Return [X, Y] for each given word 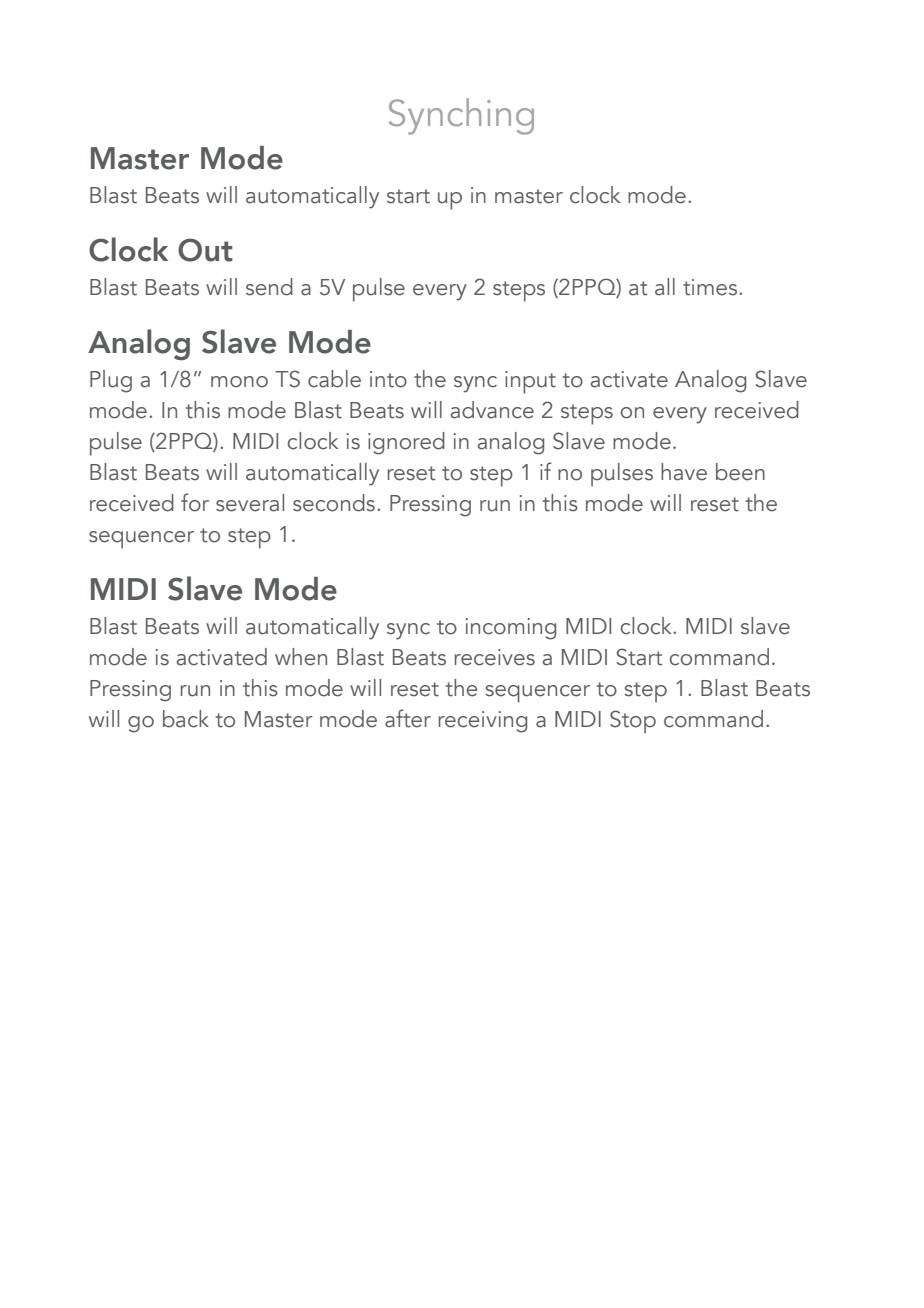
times [711, 287]
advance [492, 410]
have [684, 472]
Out [205, 250]
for [195, 502]
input [530, 382]
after [408, 718]
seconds [334, 503]
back [186, 719]
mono [239, 382]
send [269, 287]
